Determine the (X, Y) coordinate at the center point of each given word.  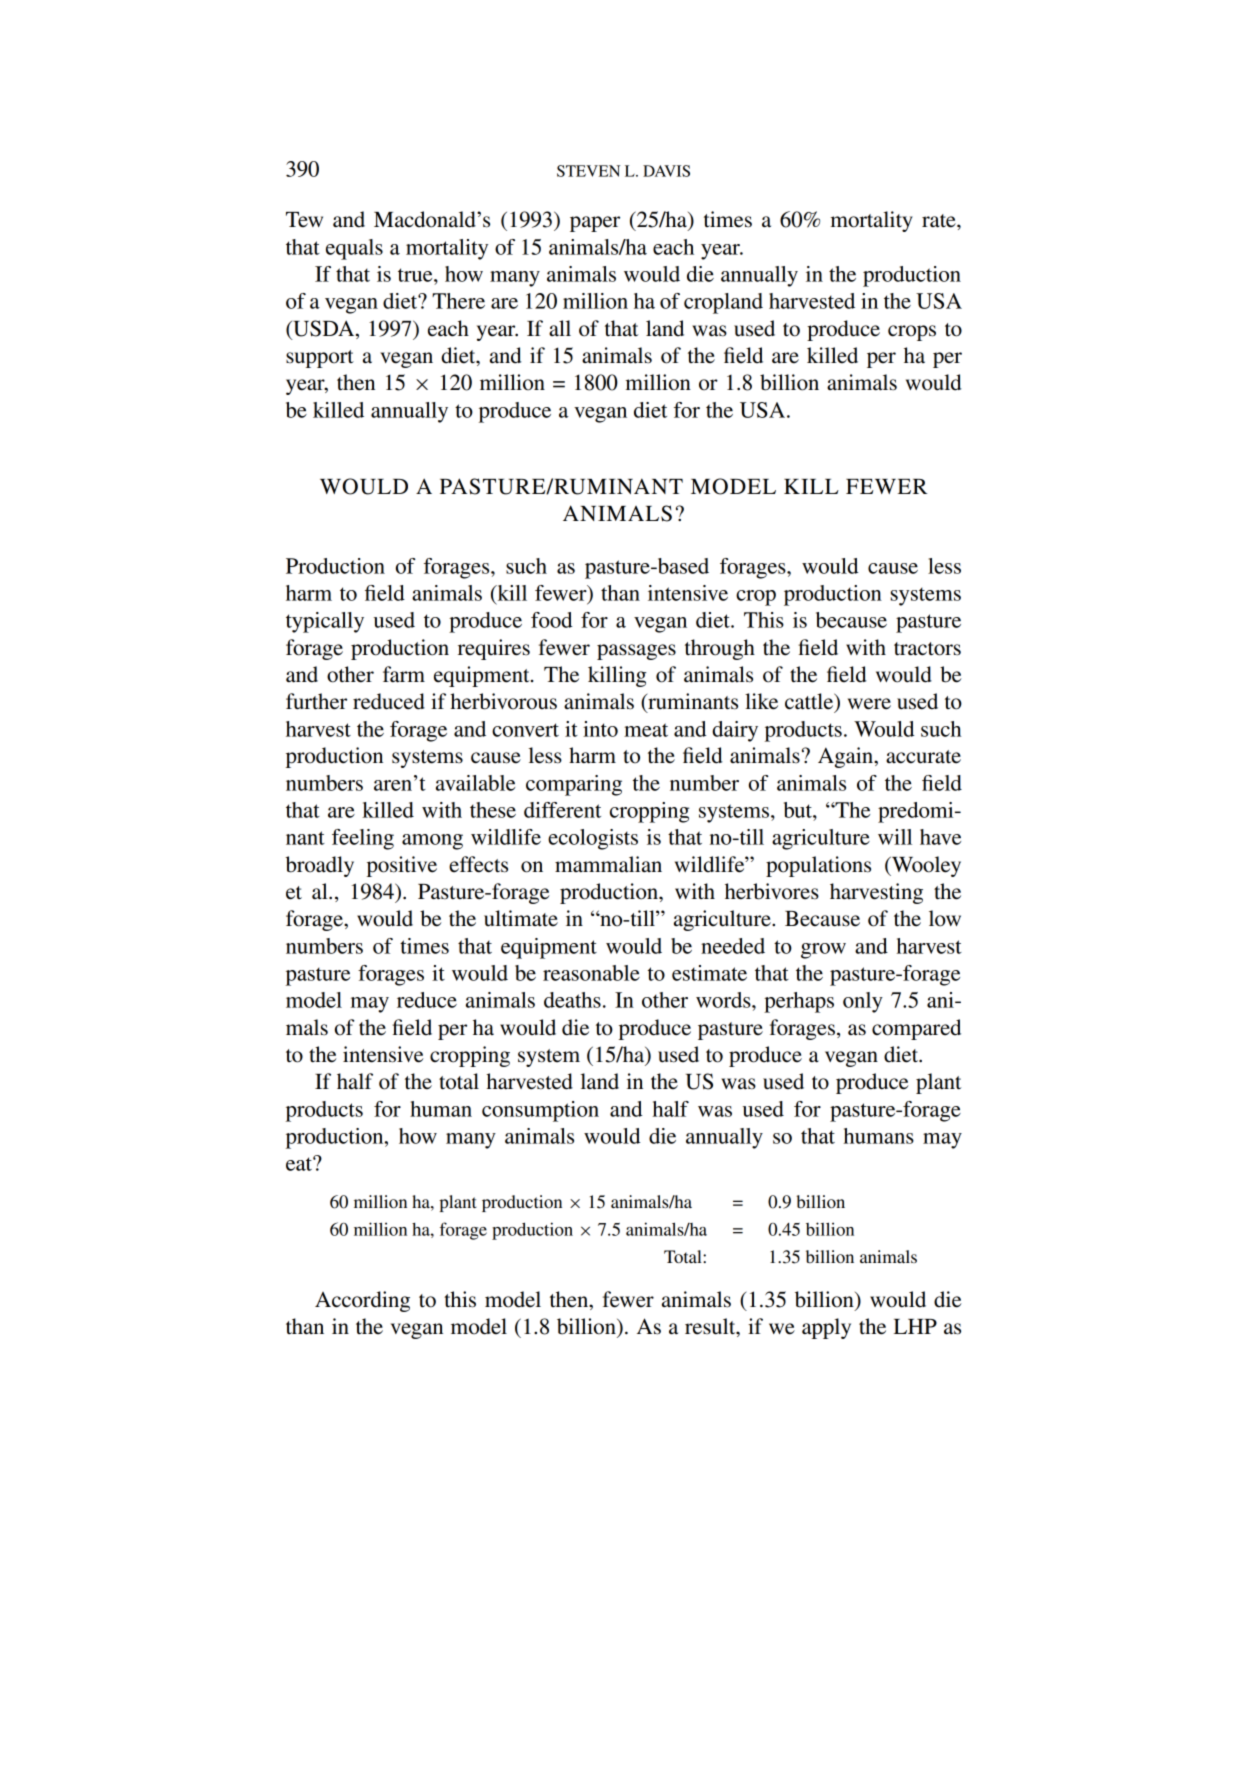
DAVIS (666, 171)
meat (646, 730)
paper (595, 224)
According (362, 1301)
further (316, 701)
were (869, 704)
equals (354, 249)
